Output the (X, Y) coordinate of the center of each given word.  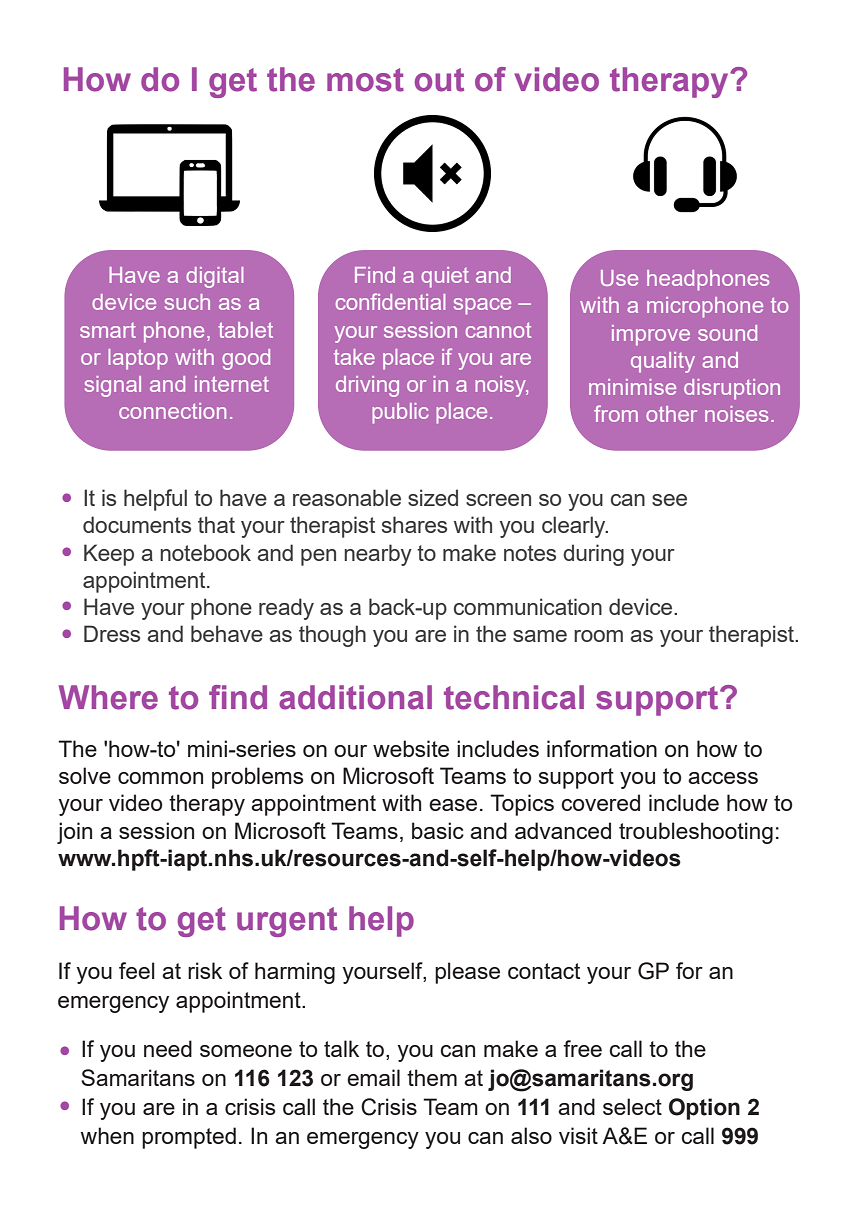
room (598, 636)
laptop (138, 359)
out (439, 80)
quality (663, 362)
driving (367, 386)
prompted (189, 1138)
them (432, 1077)
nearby (378, 555)
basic (438, 830)
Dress (112, 633)
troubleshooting (696, 833)
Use (619, 278)
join (74, 833)
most (365, 80)
